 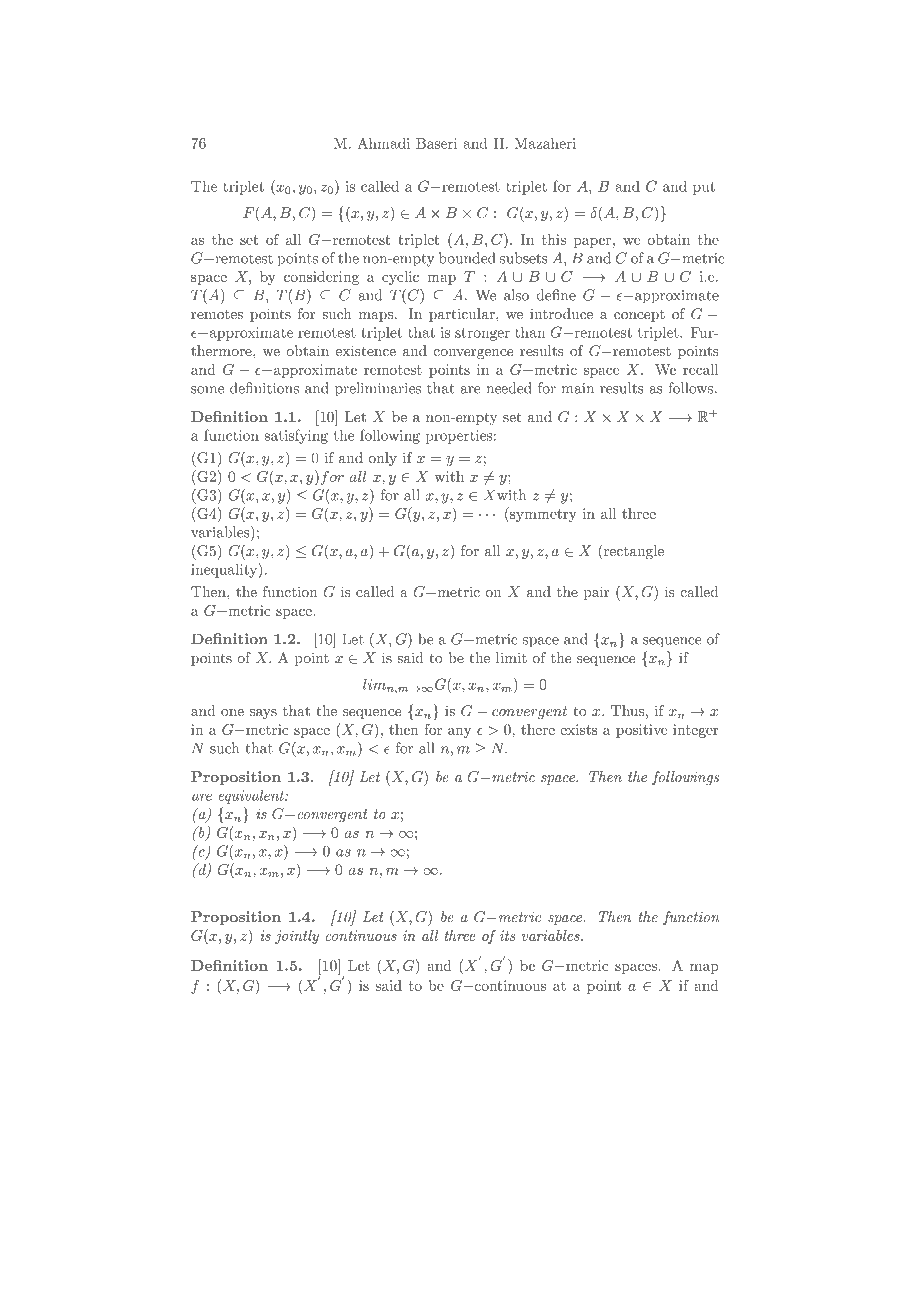 I want to click on positive, so click(x=641, y=731).
